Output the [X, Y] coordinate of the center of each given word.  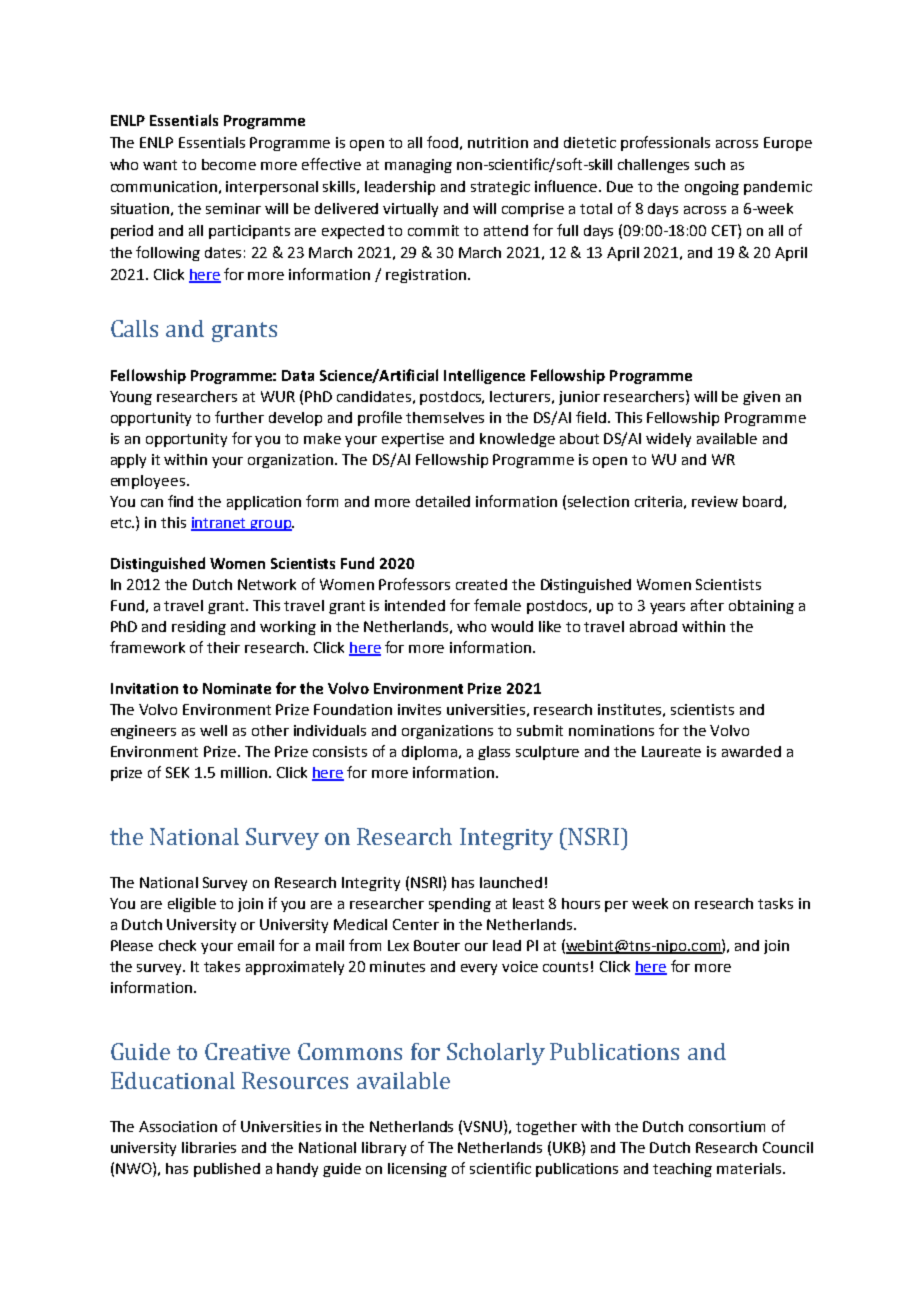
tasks [775, 903]
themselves [445, 417]
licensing [417, 1170]
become [229, 164]
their [223, 647]
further [239, 417]
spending [460, 905]
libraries [209, 1147]
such [710, 164]
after [707, 605]
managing [418, 166]
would [512, 626]
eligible [192, 905]
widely [668, 440]
